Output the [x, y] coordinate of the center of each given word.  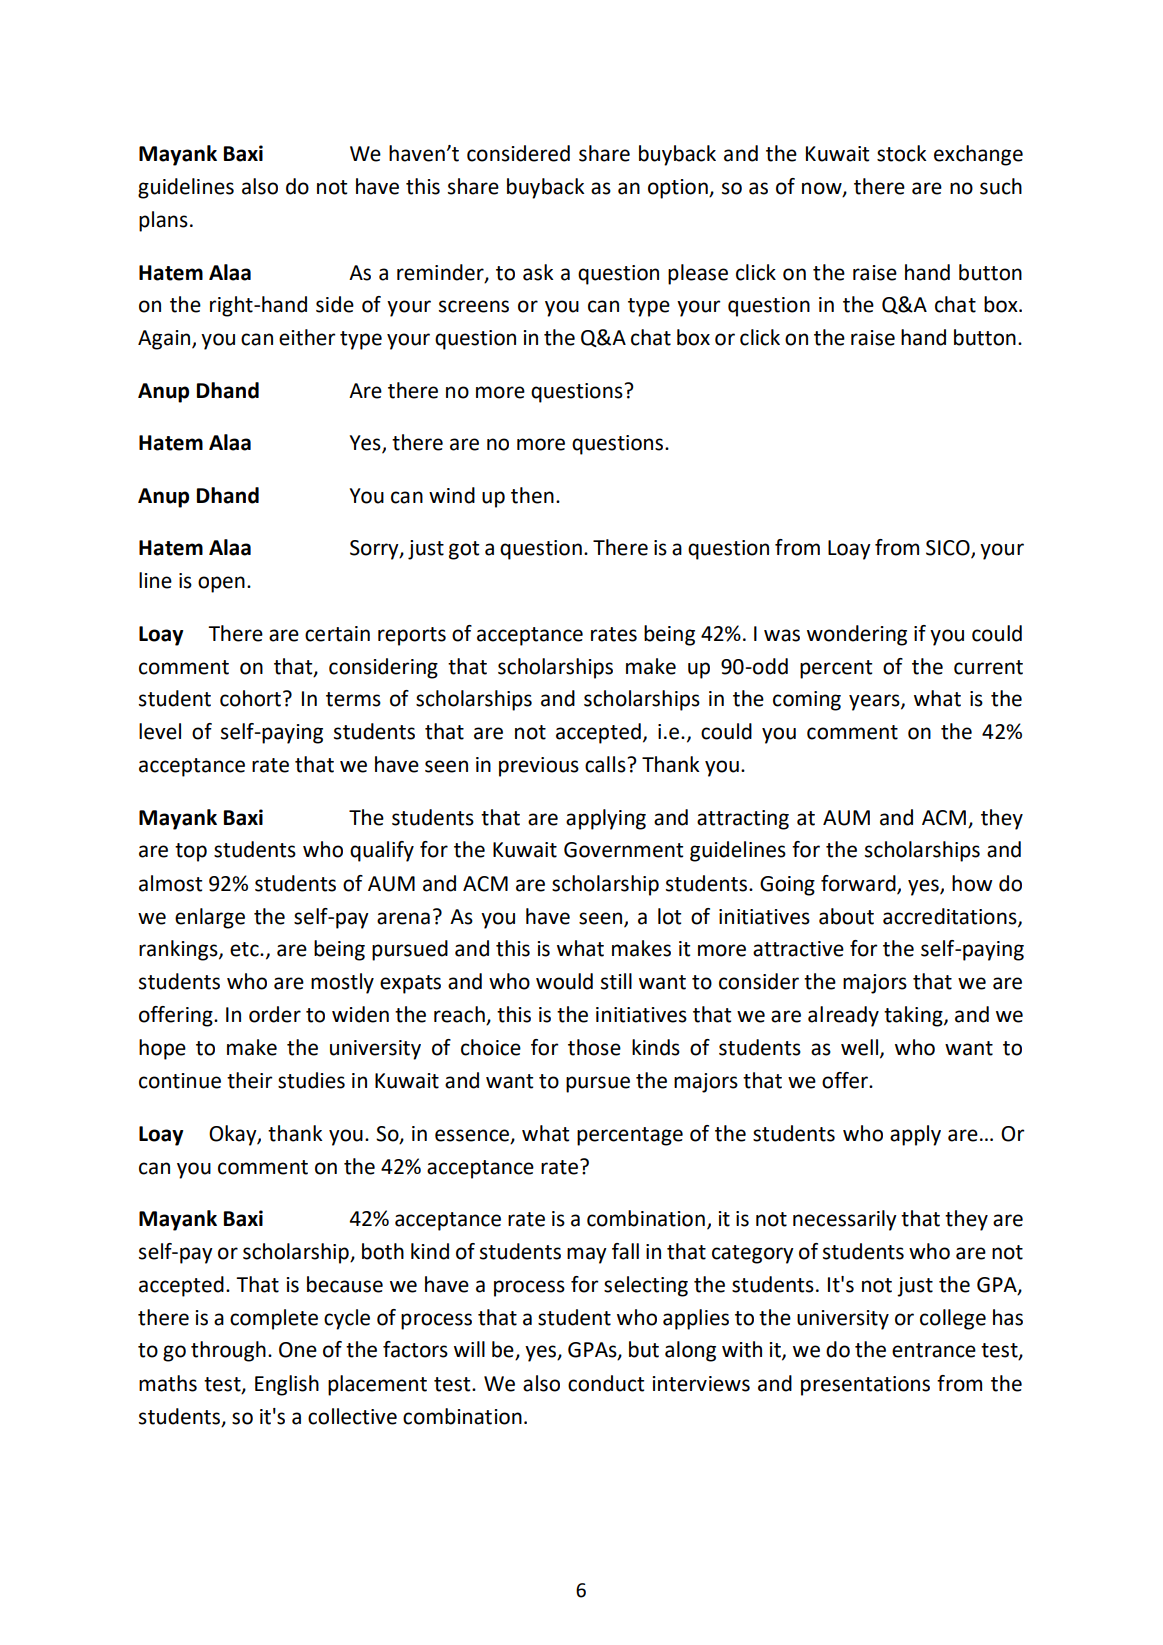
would [564, 981]
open [221, 584]
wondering [857, 635]
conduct [606, 1383]
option [679, 189]
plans [163, 221]
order [275, 1014]
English [287, 1385]
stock [902, 153]
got [464, 550]
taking [914, 1016]
